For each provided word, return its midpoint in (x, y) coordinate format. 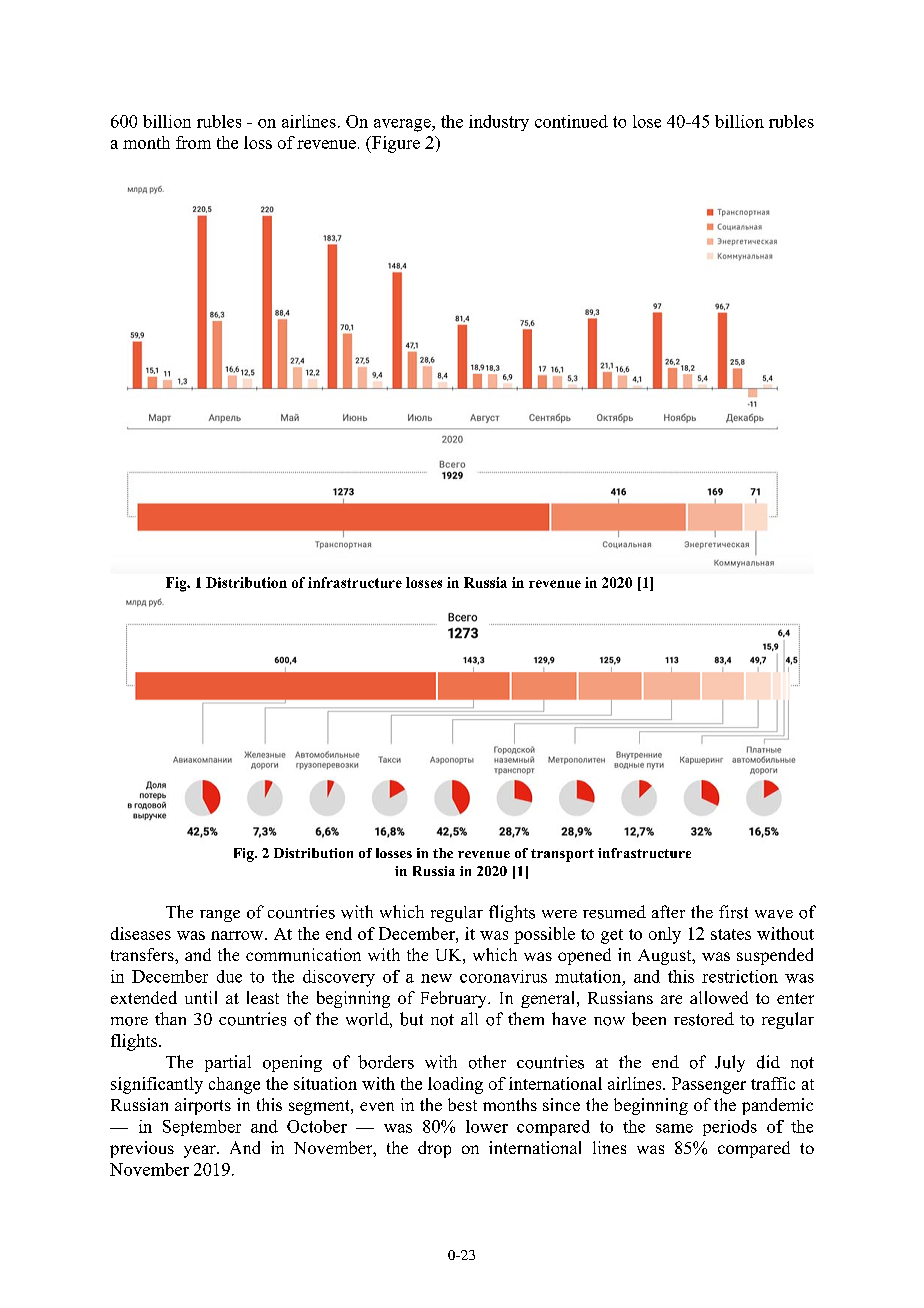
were (559, 914)
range (220, 916)
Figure (395, 144)
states (731, 934)
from (193, 142)
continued (571, 121)
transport (562, 855)
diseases (141, 933)
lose (647, 121)
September (202, 1128)
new (436, 978)
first (733, 912)
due (229, 976)
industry (499, 123)
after (668, 911)
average (403, 125)
